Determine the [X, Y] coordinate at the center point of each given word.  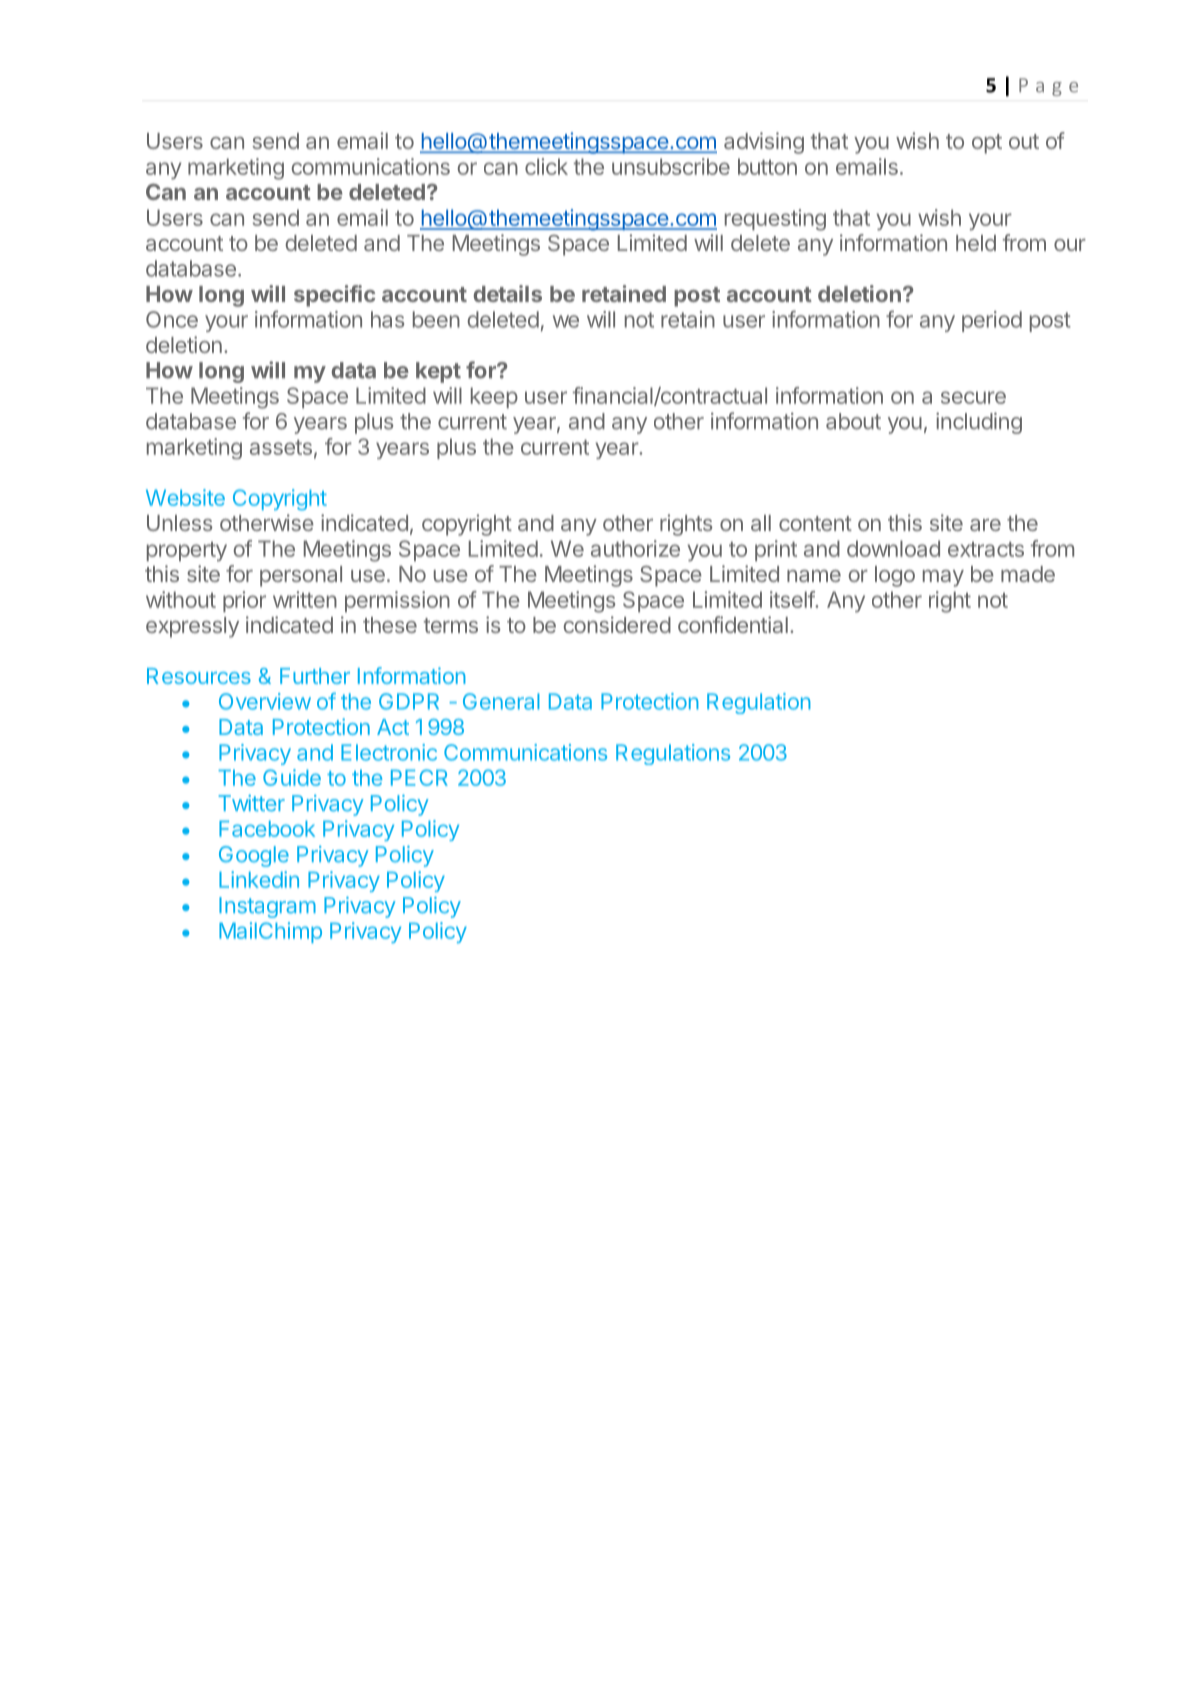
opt [987, 144]
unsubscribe [671, 166]
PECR [419, 777]
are [985, 525]
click [546, 166]
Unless [180, 523]
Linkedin [259, 879]
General [501, 701]
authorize [635, 548]
